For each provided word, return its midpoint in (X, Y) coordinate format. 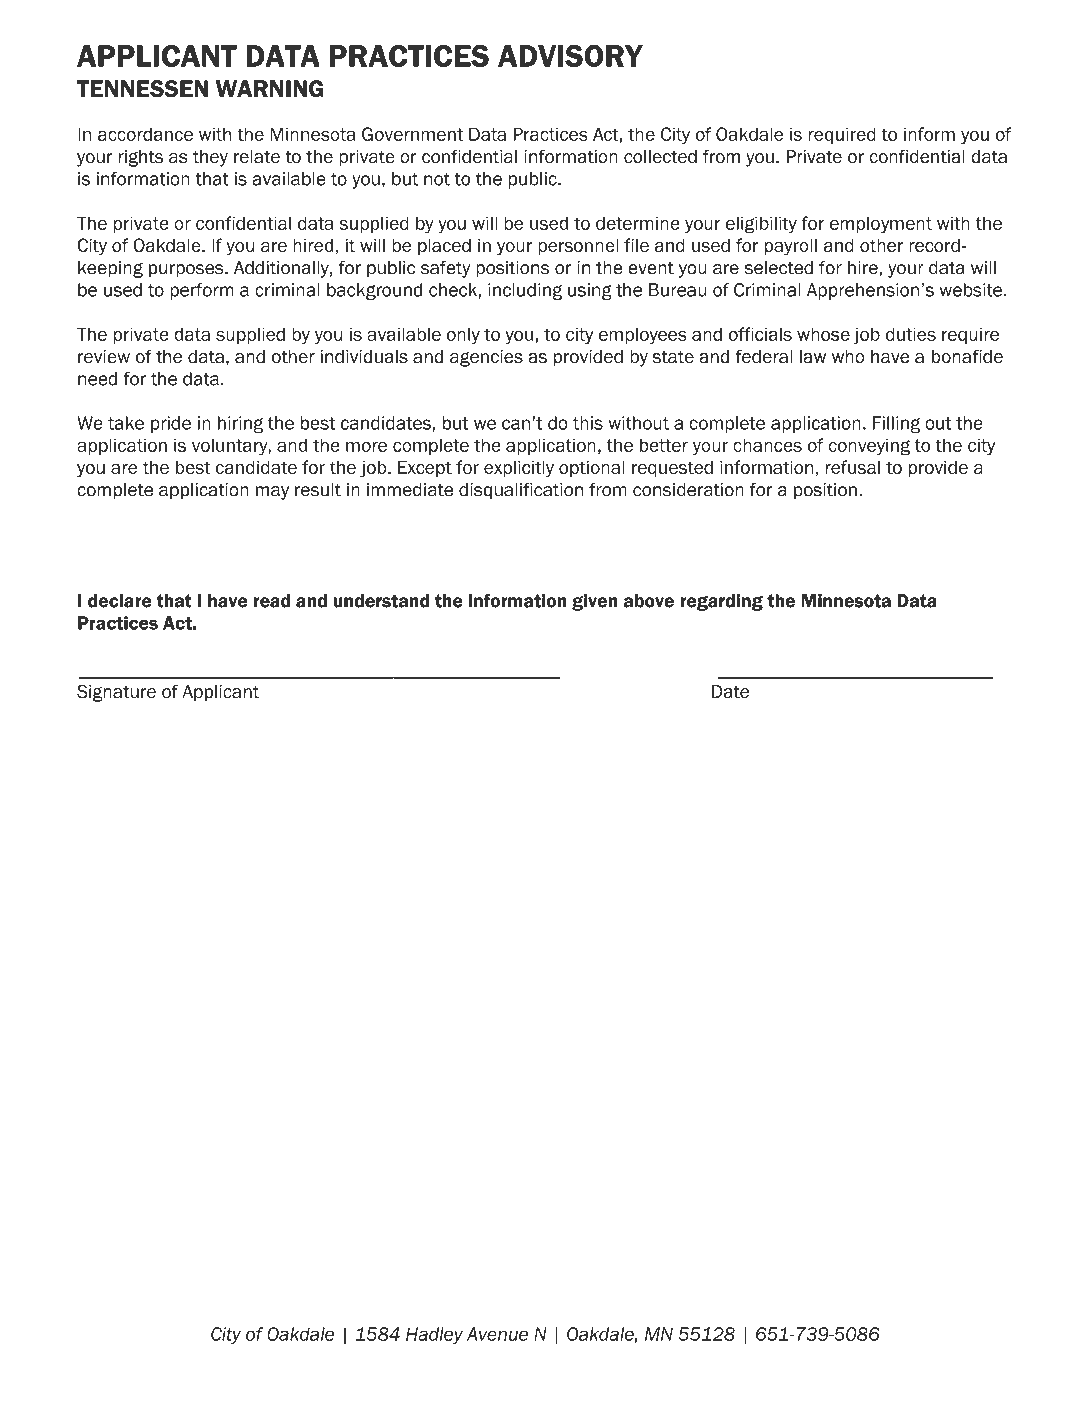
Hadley (434, 1335)
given (595, 602)
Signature (116, 693)
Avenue (497, 1334)
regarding (721, 602)
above (649, 601)
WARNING (269, 89)
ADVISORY (570, 56)
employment (881, 225)
